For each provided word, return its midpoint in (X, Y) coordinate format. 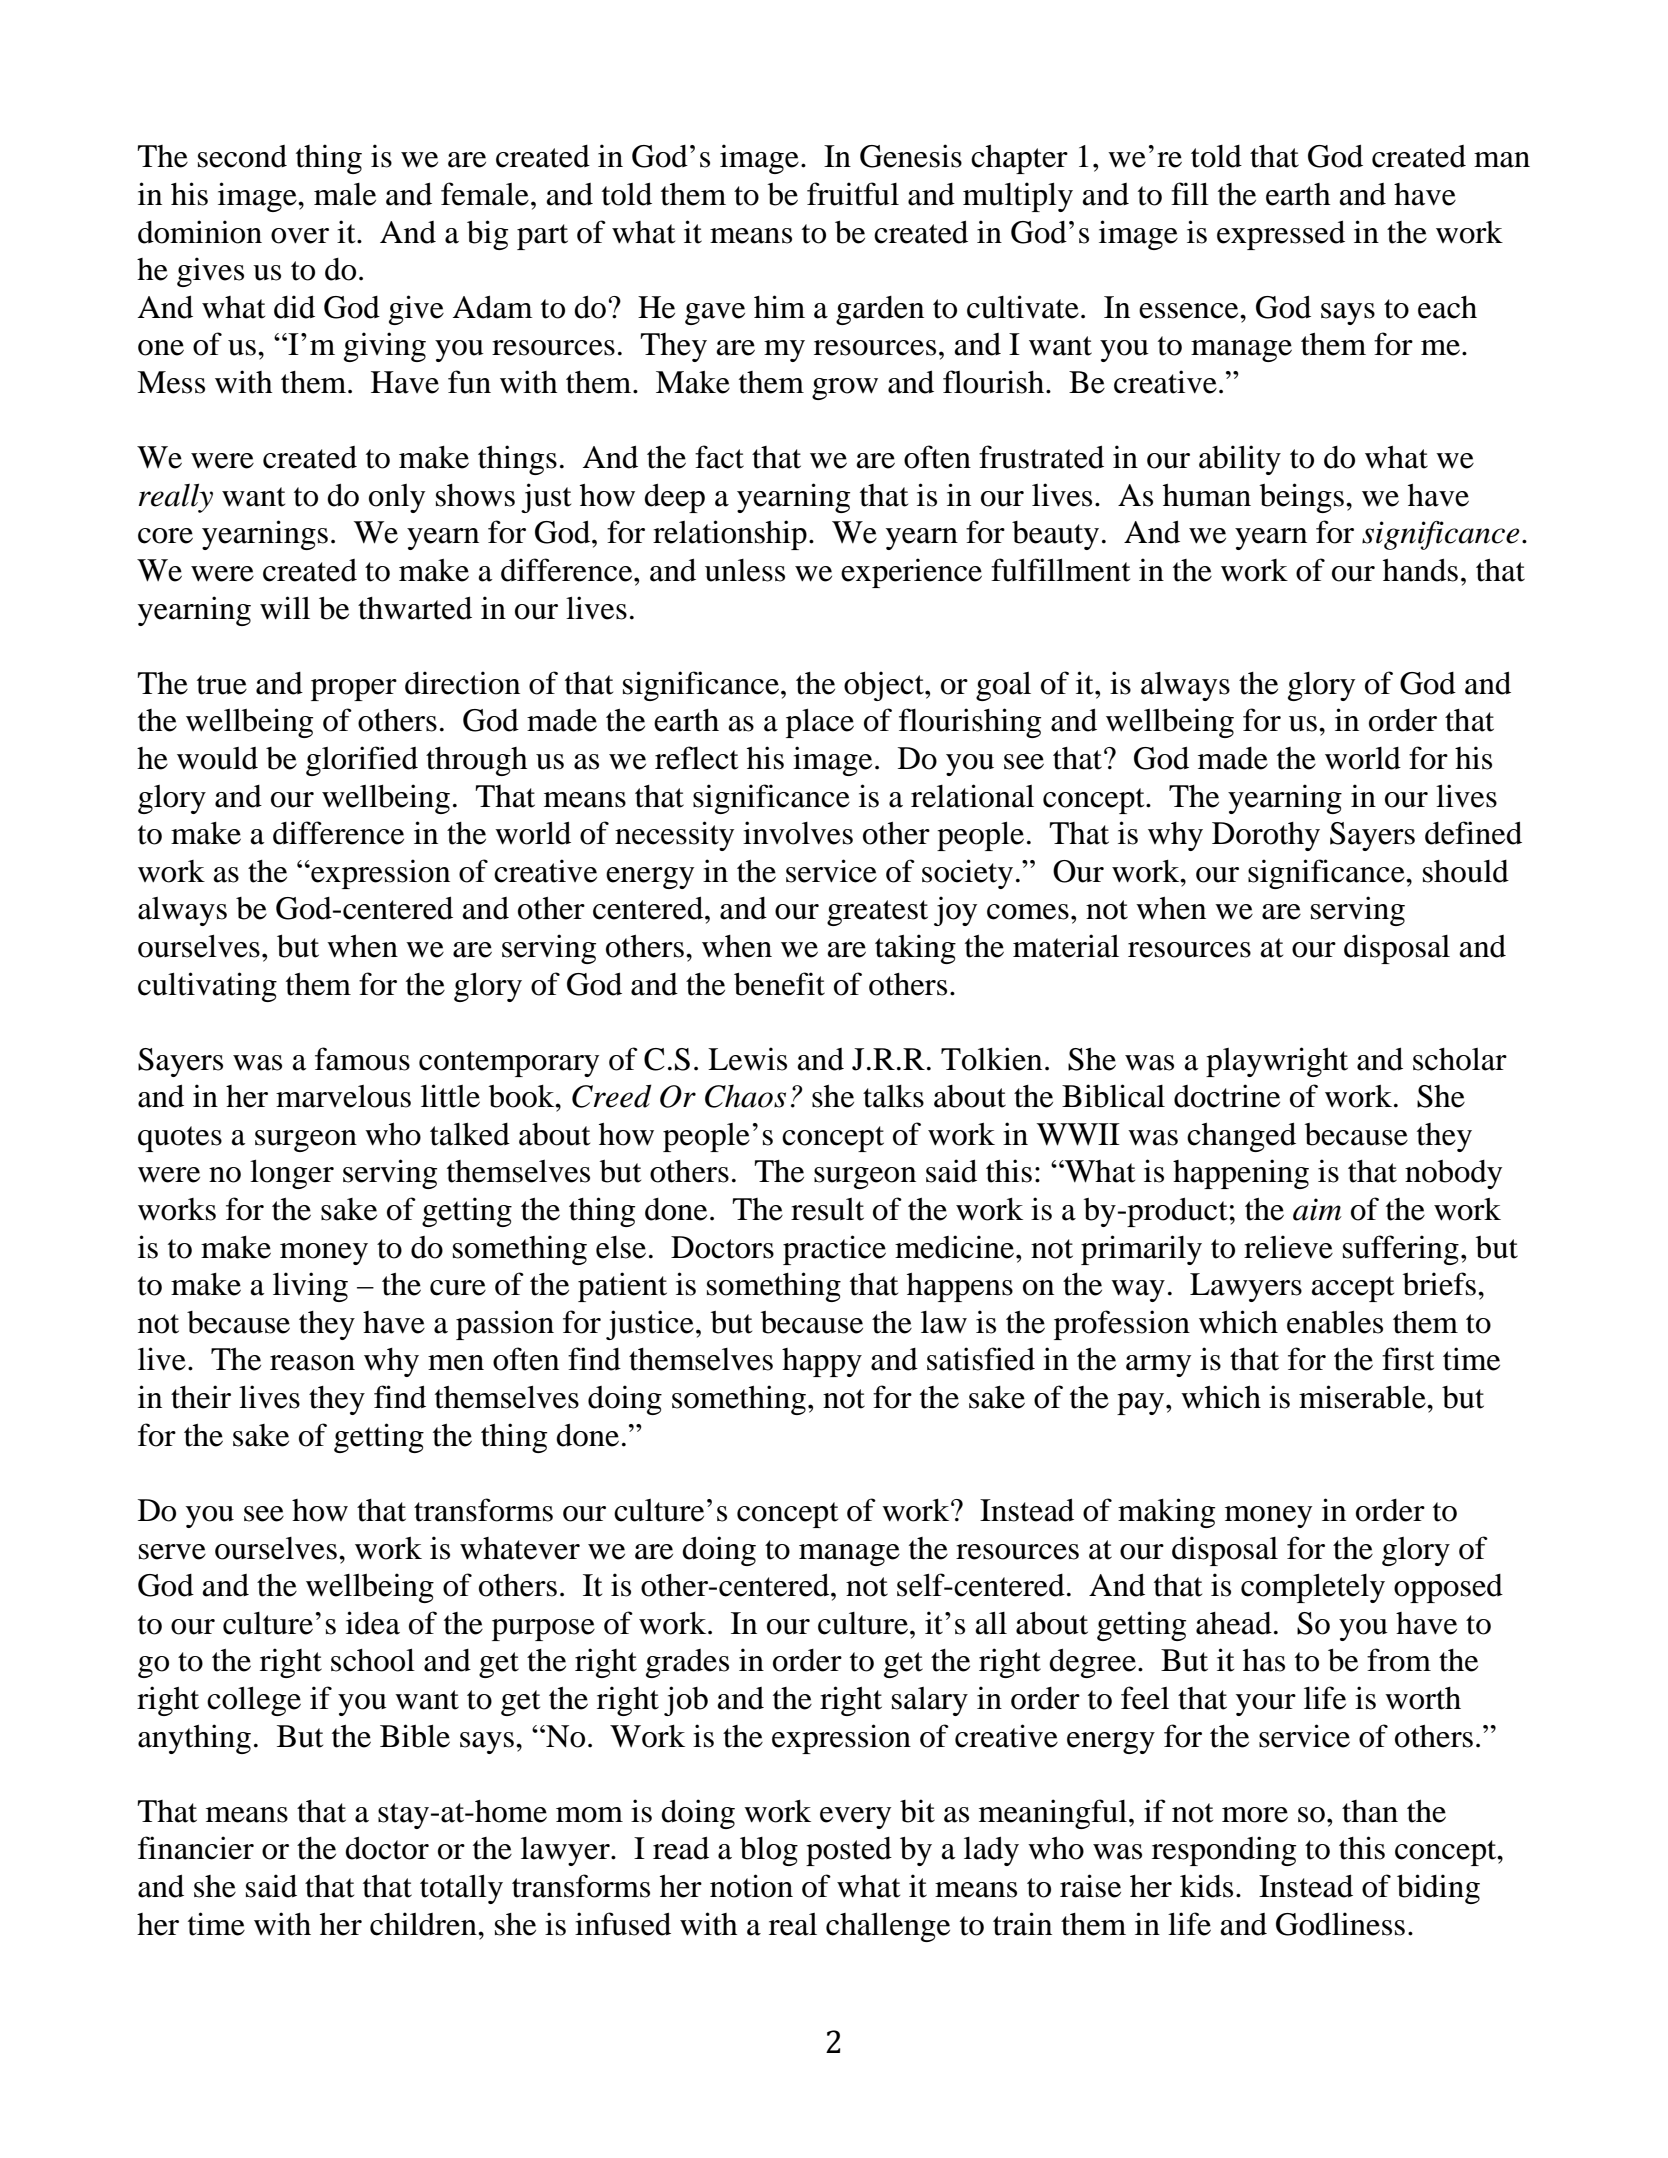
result (827, 1209)
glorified (362, 761)
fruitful (853, 194)
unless (745, 570)
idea (373, 1623)
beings (1302, 498)
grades (687, 1663)
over (300, 236)
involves (798, 833)
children (424, 1924)
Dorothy (1266, 836)
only (397, 498)
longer (292, 1174)
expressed (1281, 235)
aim (1317, 1209)
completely (1313, 1588)
